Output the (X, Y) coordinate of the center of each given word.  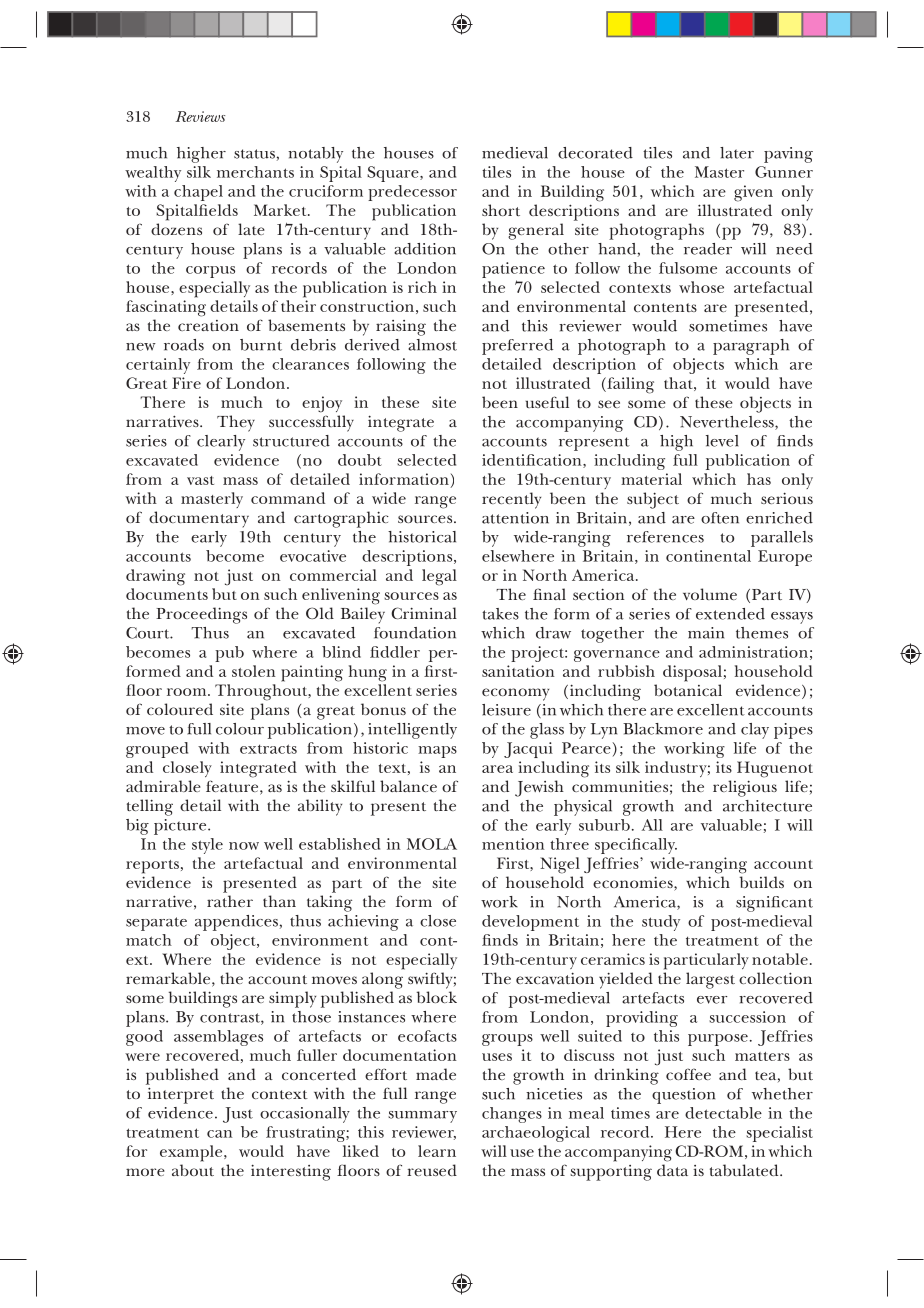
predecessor (412, 193)
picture (181, 827)
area (497, 769)
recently (511, 500)
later (737, 153)
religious (745, 788)
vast (200, 480)
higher (201, 155)
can (220, 1134)
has (759, 479)
